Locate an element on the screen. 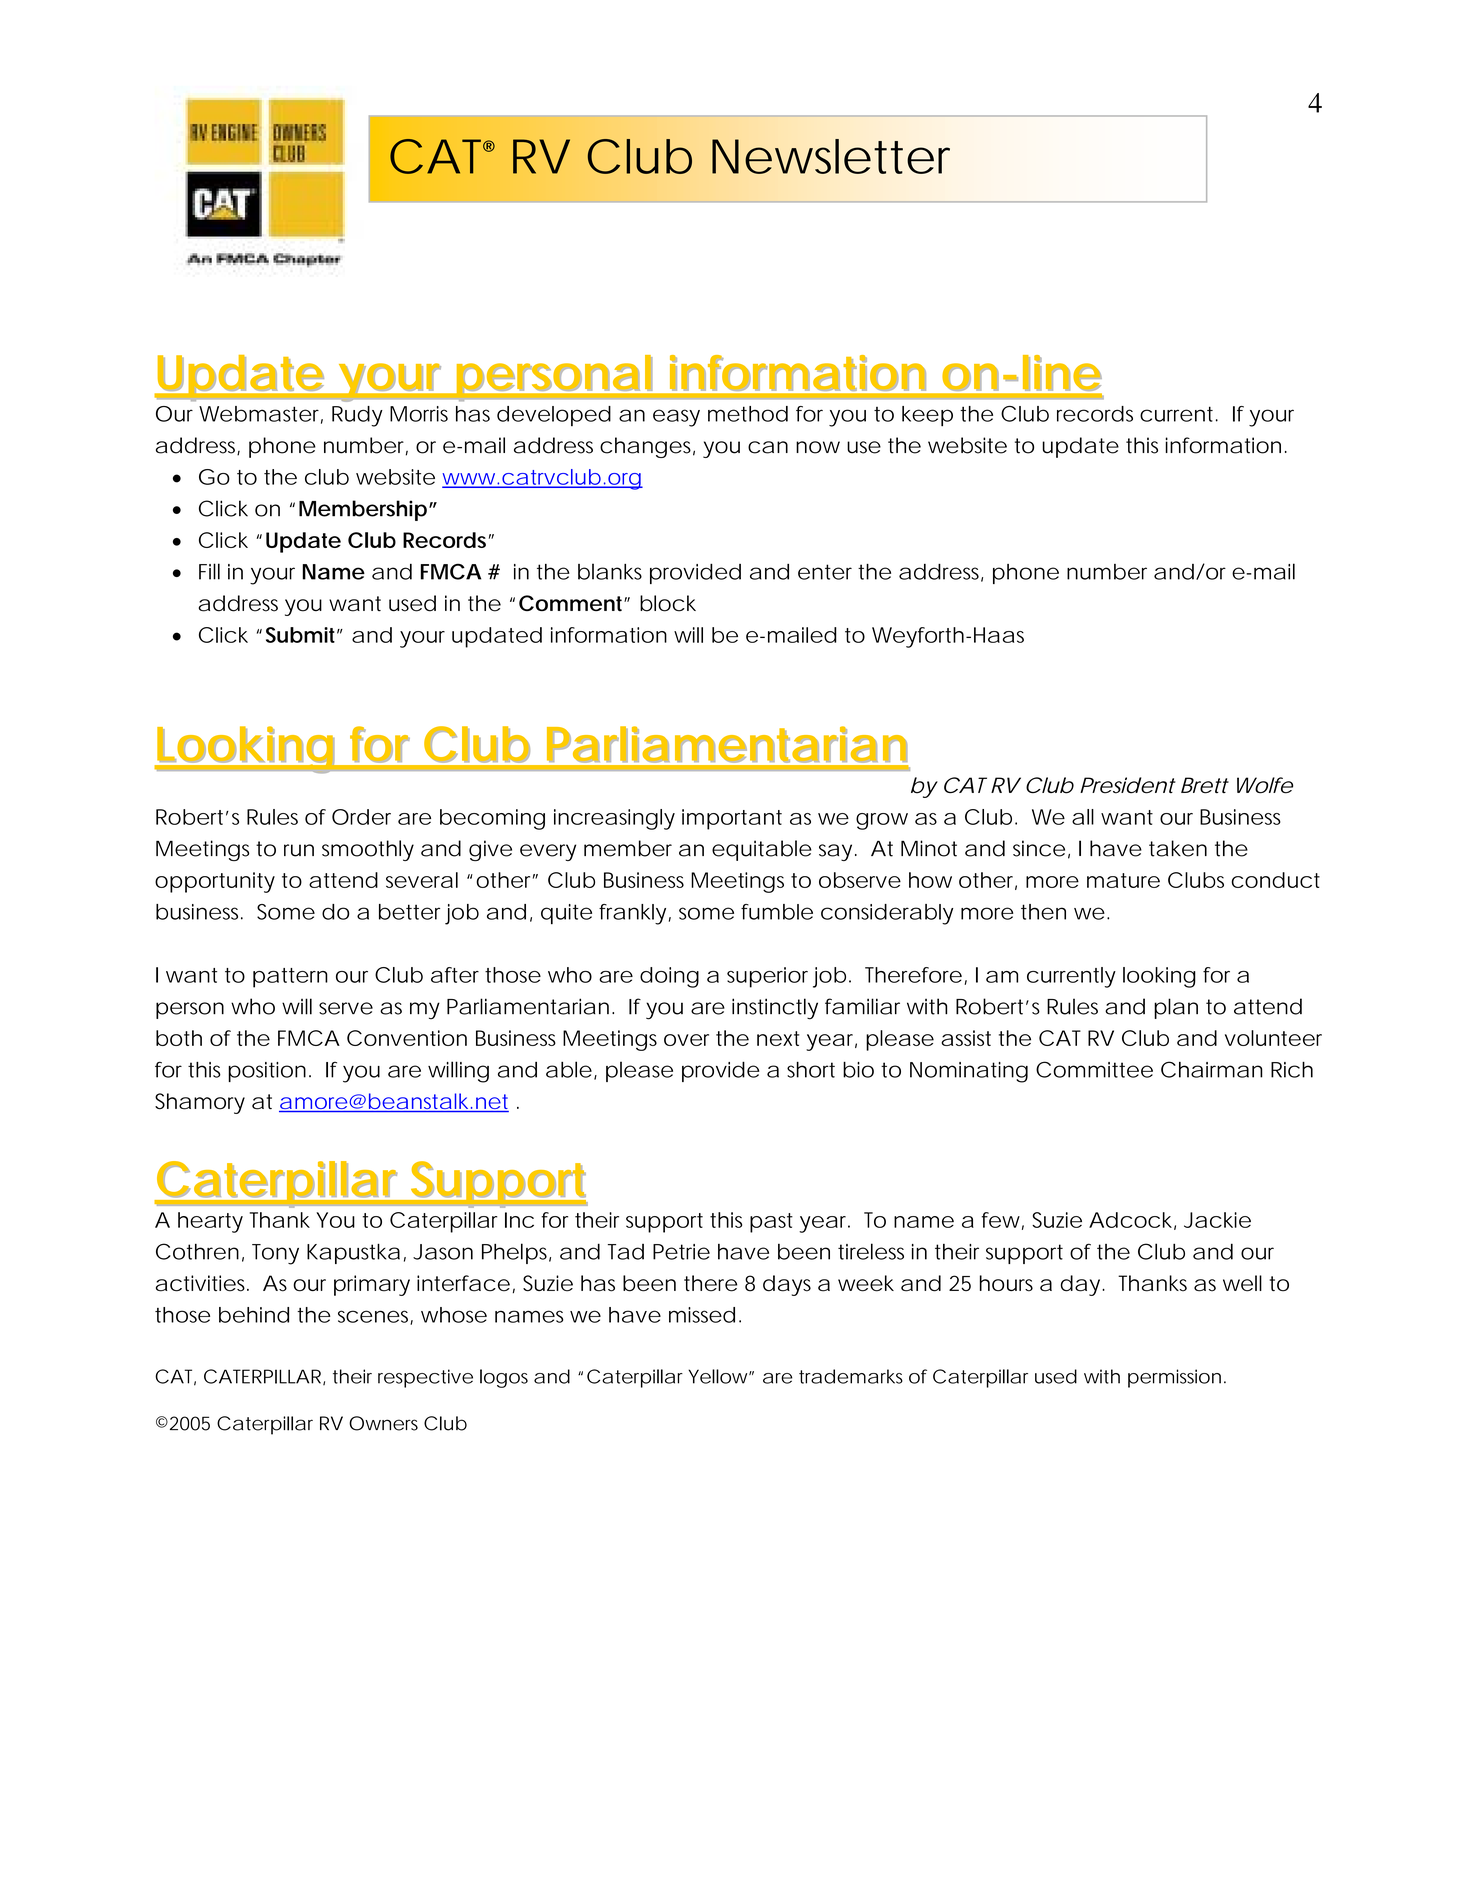  permission is located at coordinates (1174, 1378).
